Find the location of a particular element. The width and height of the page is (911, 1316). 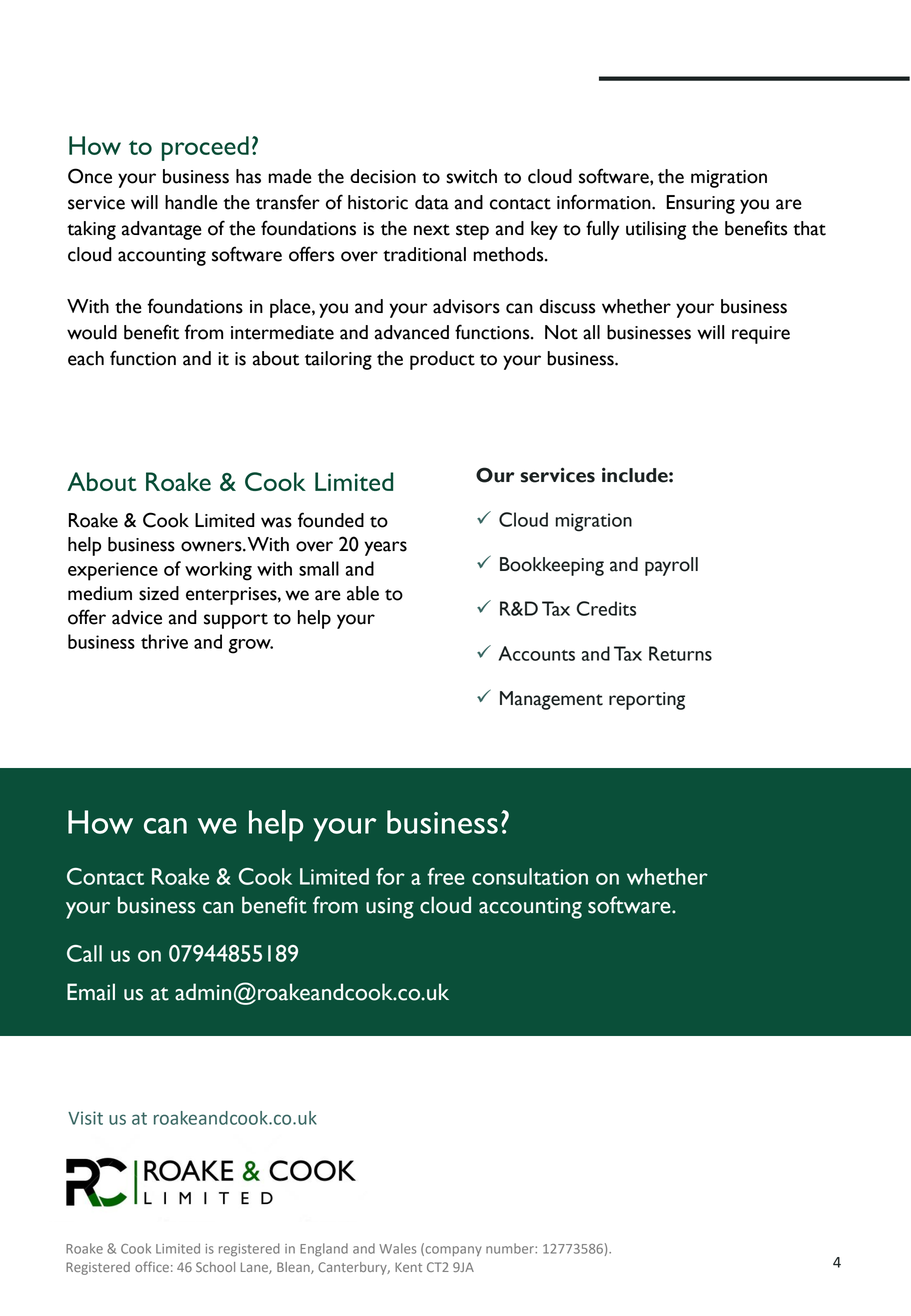

payroll is located at coordinates (671, 566).
